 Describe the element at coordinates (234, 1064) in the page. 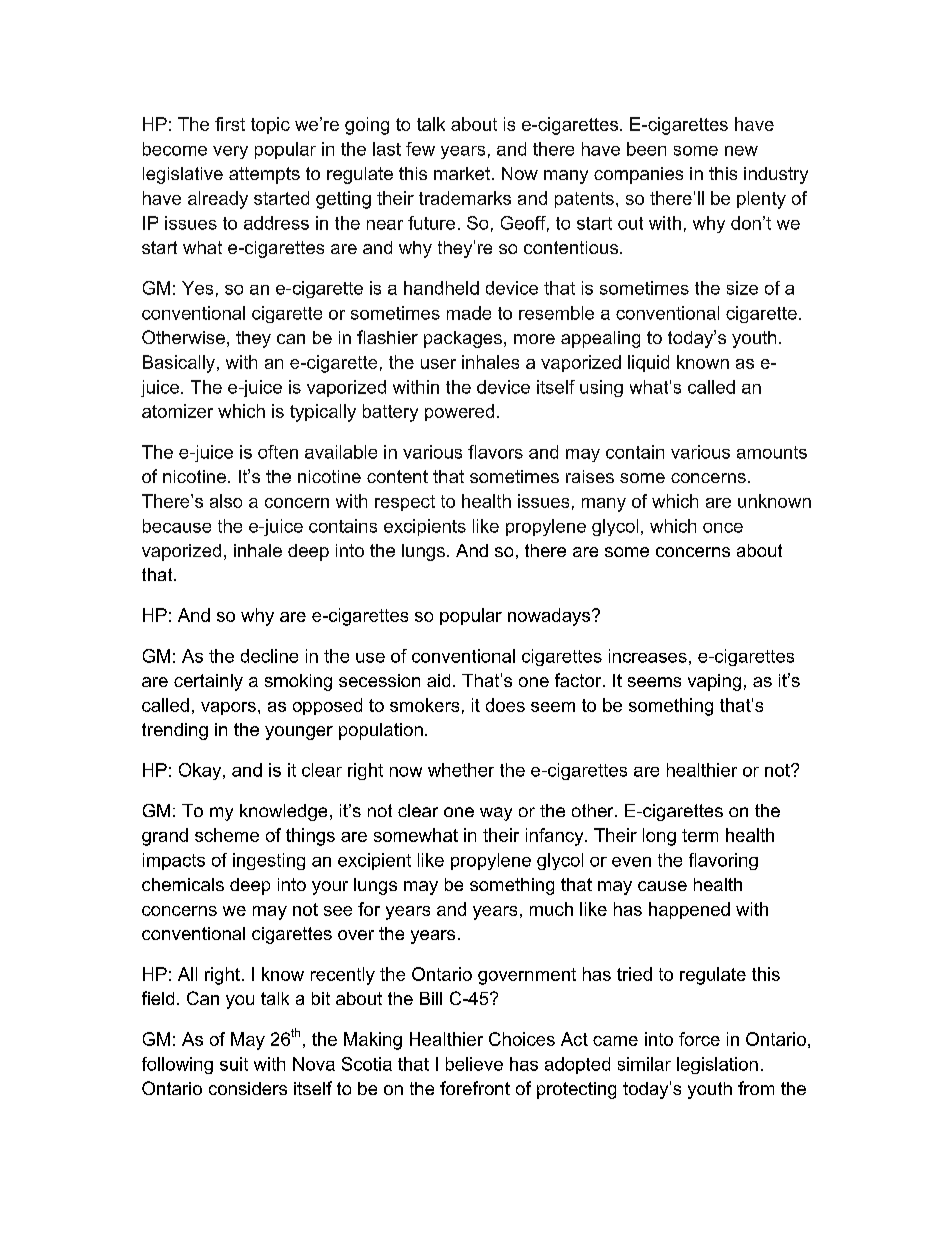

I see `suit` at that location.
